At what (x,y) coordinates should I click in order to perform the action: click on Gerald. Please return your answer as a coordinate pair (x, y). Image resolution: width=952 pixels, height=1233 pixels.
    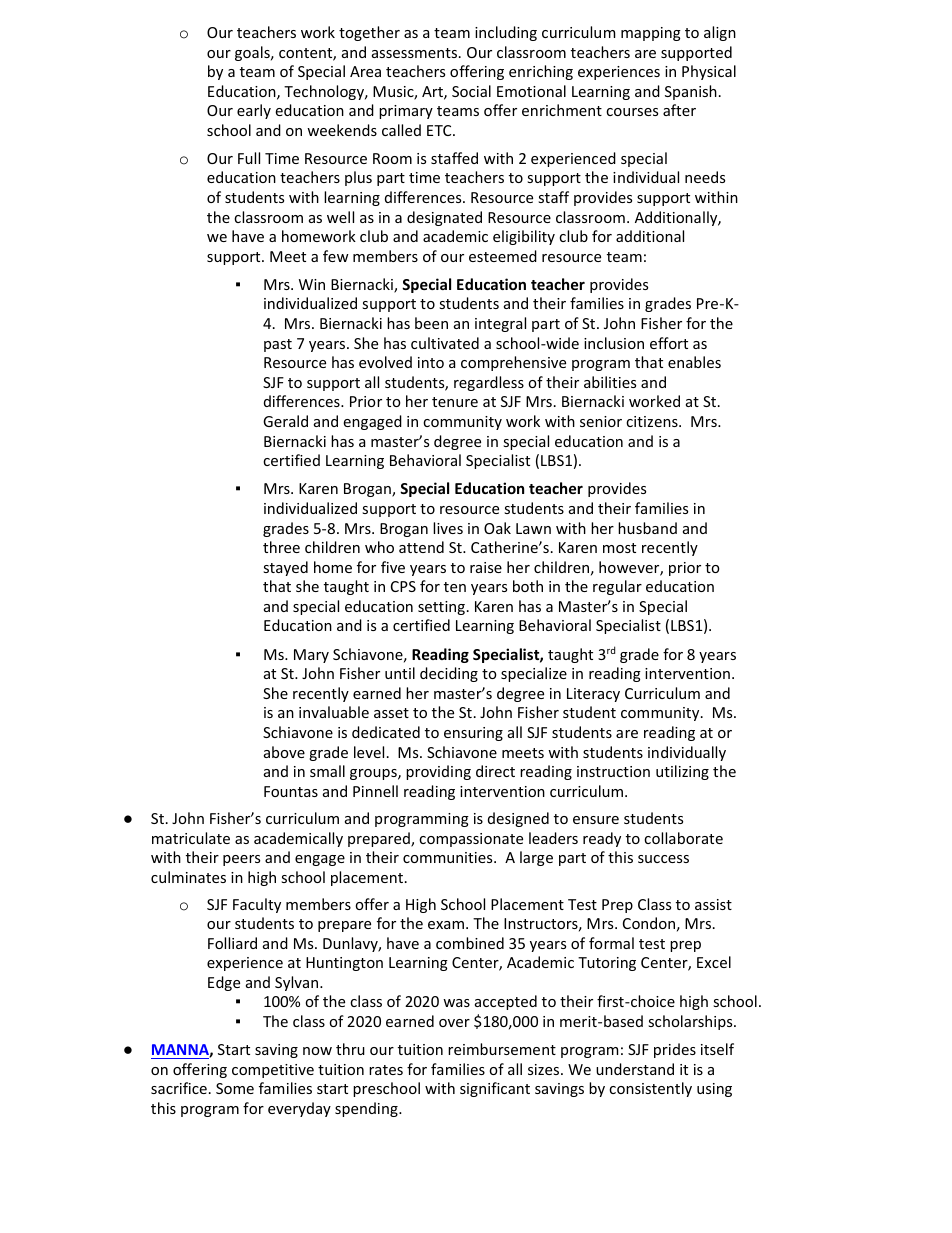
    Looking at the image, I should click on (285, 421).
